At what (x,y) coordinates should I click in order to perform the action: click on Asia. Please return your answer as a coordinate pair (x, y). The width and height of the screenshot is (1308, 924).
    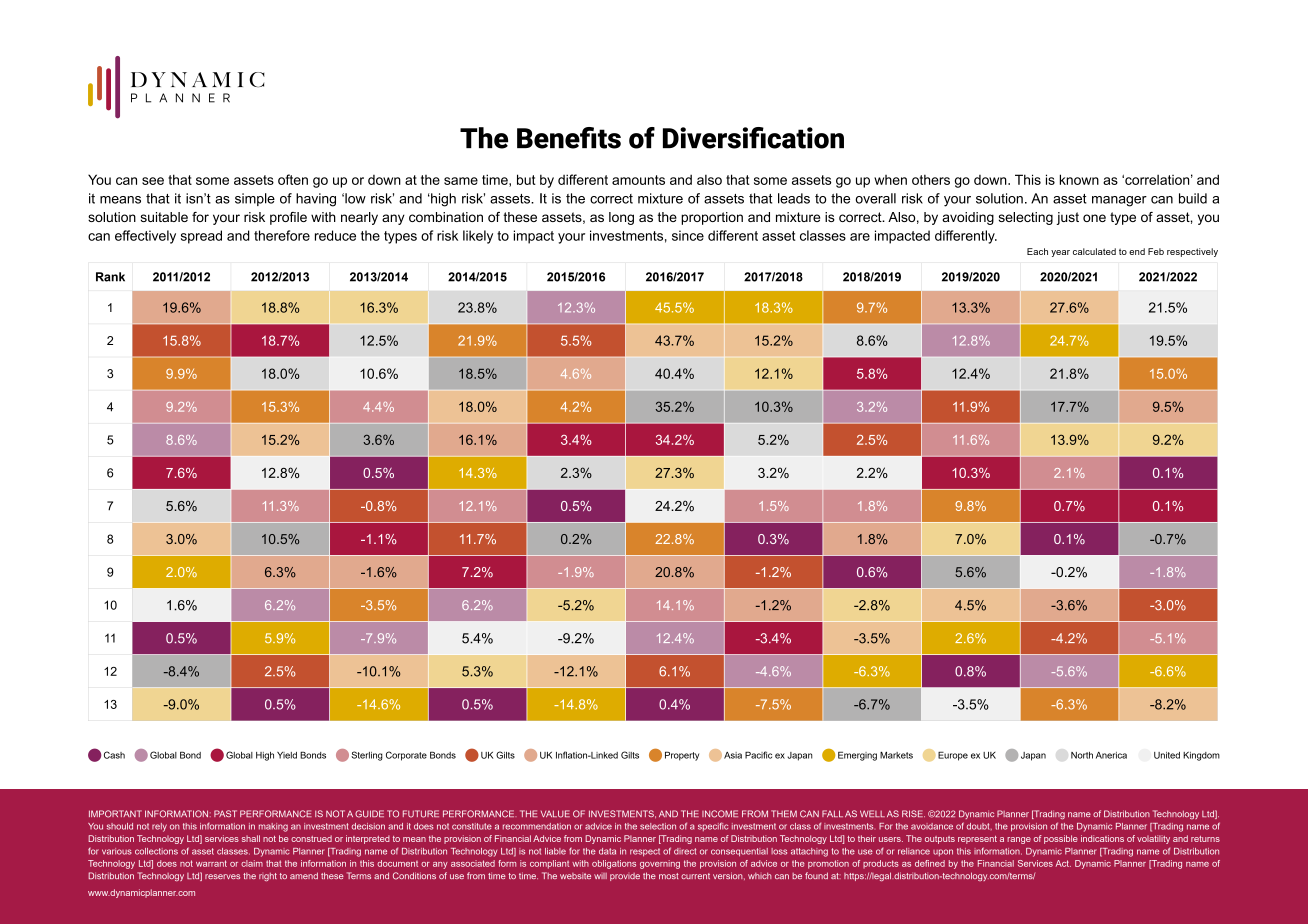
    Looking at the image, I should click on (733, 755).
